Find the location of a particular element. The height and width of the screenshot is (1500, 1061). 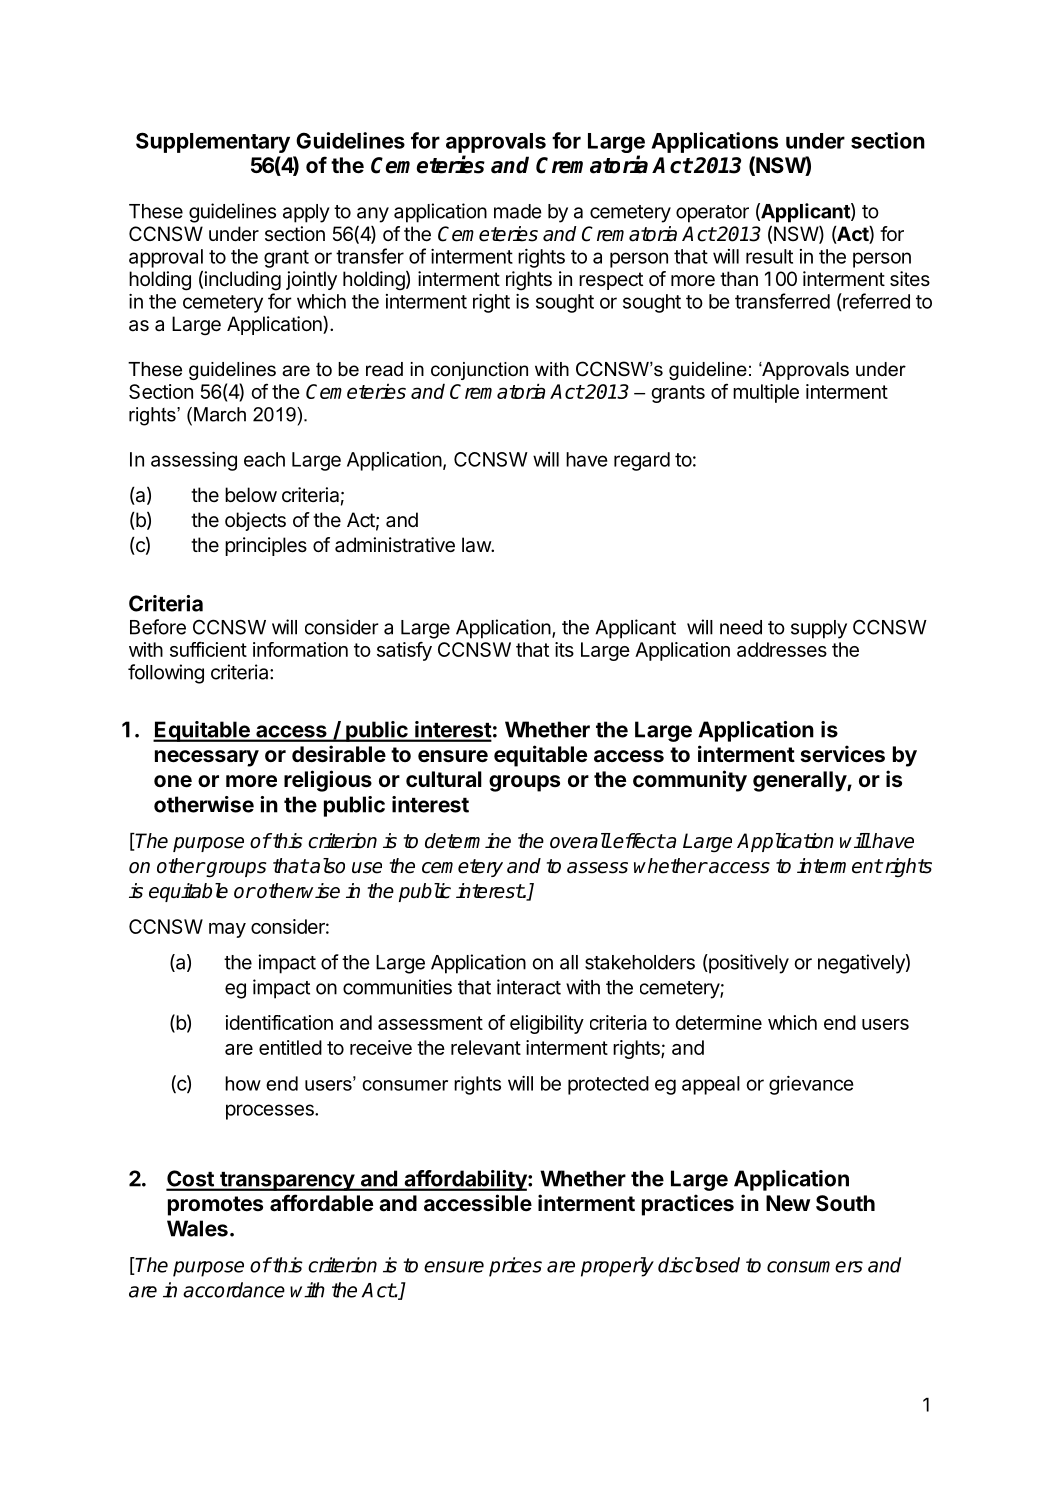

services is located at coordinates (843, 754).
